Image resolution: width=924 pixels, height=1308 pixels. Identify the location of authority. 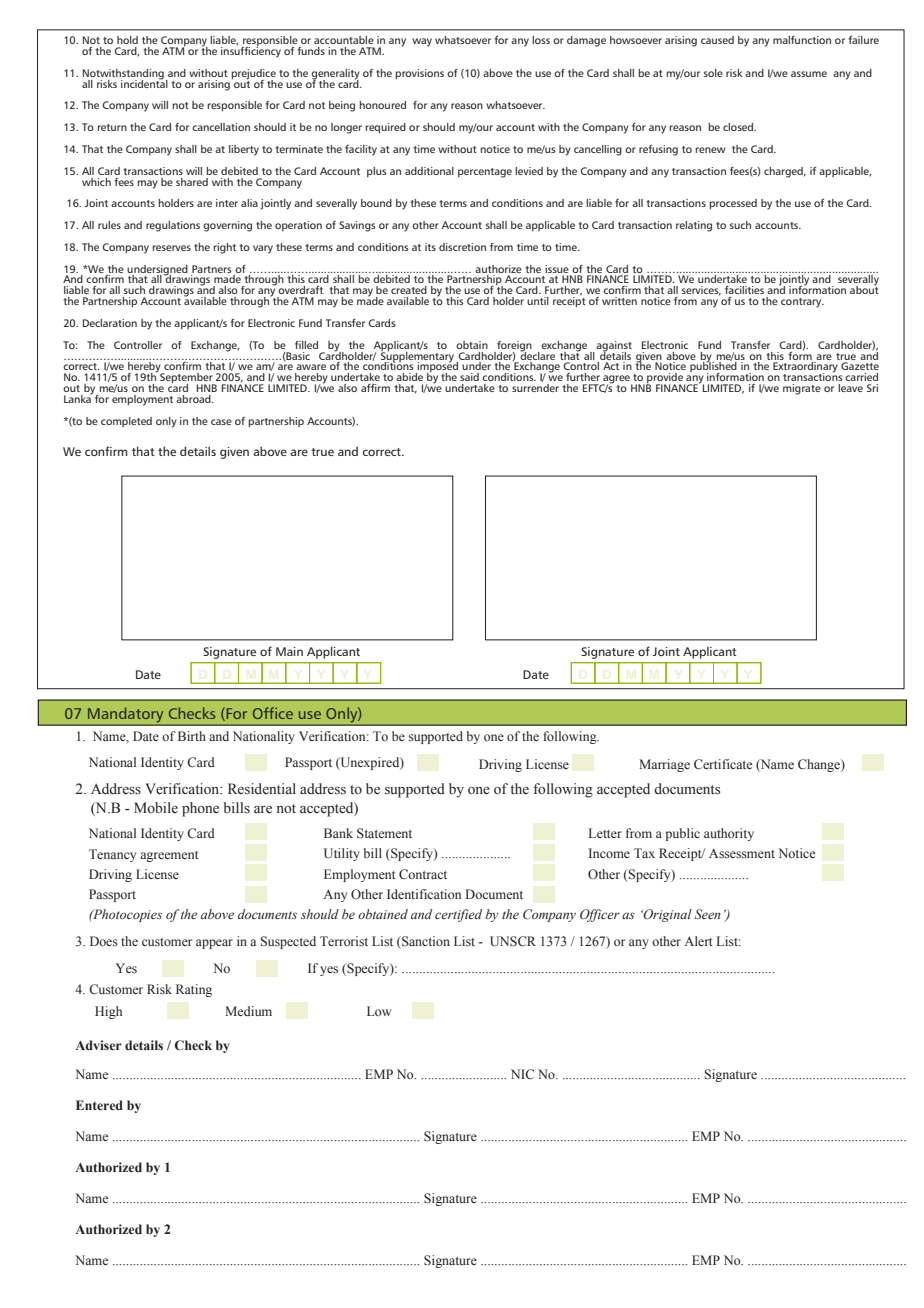
(729, 834).
